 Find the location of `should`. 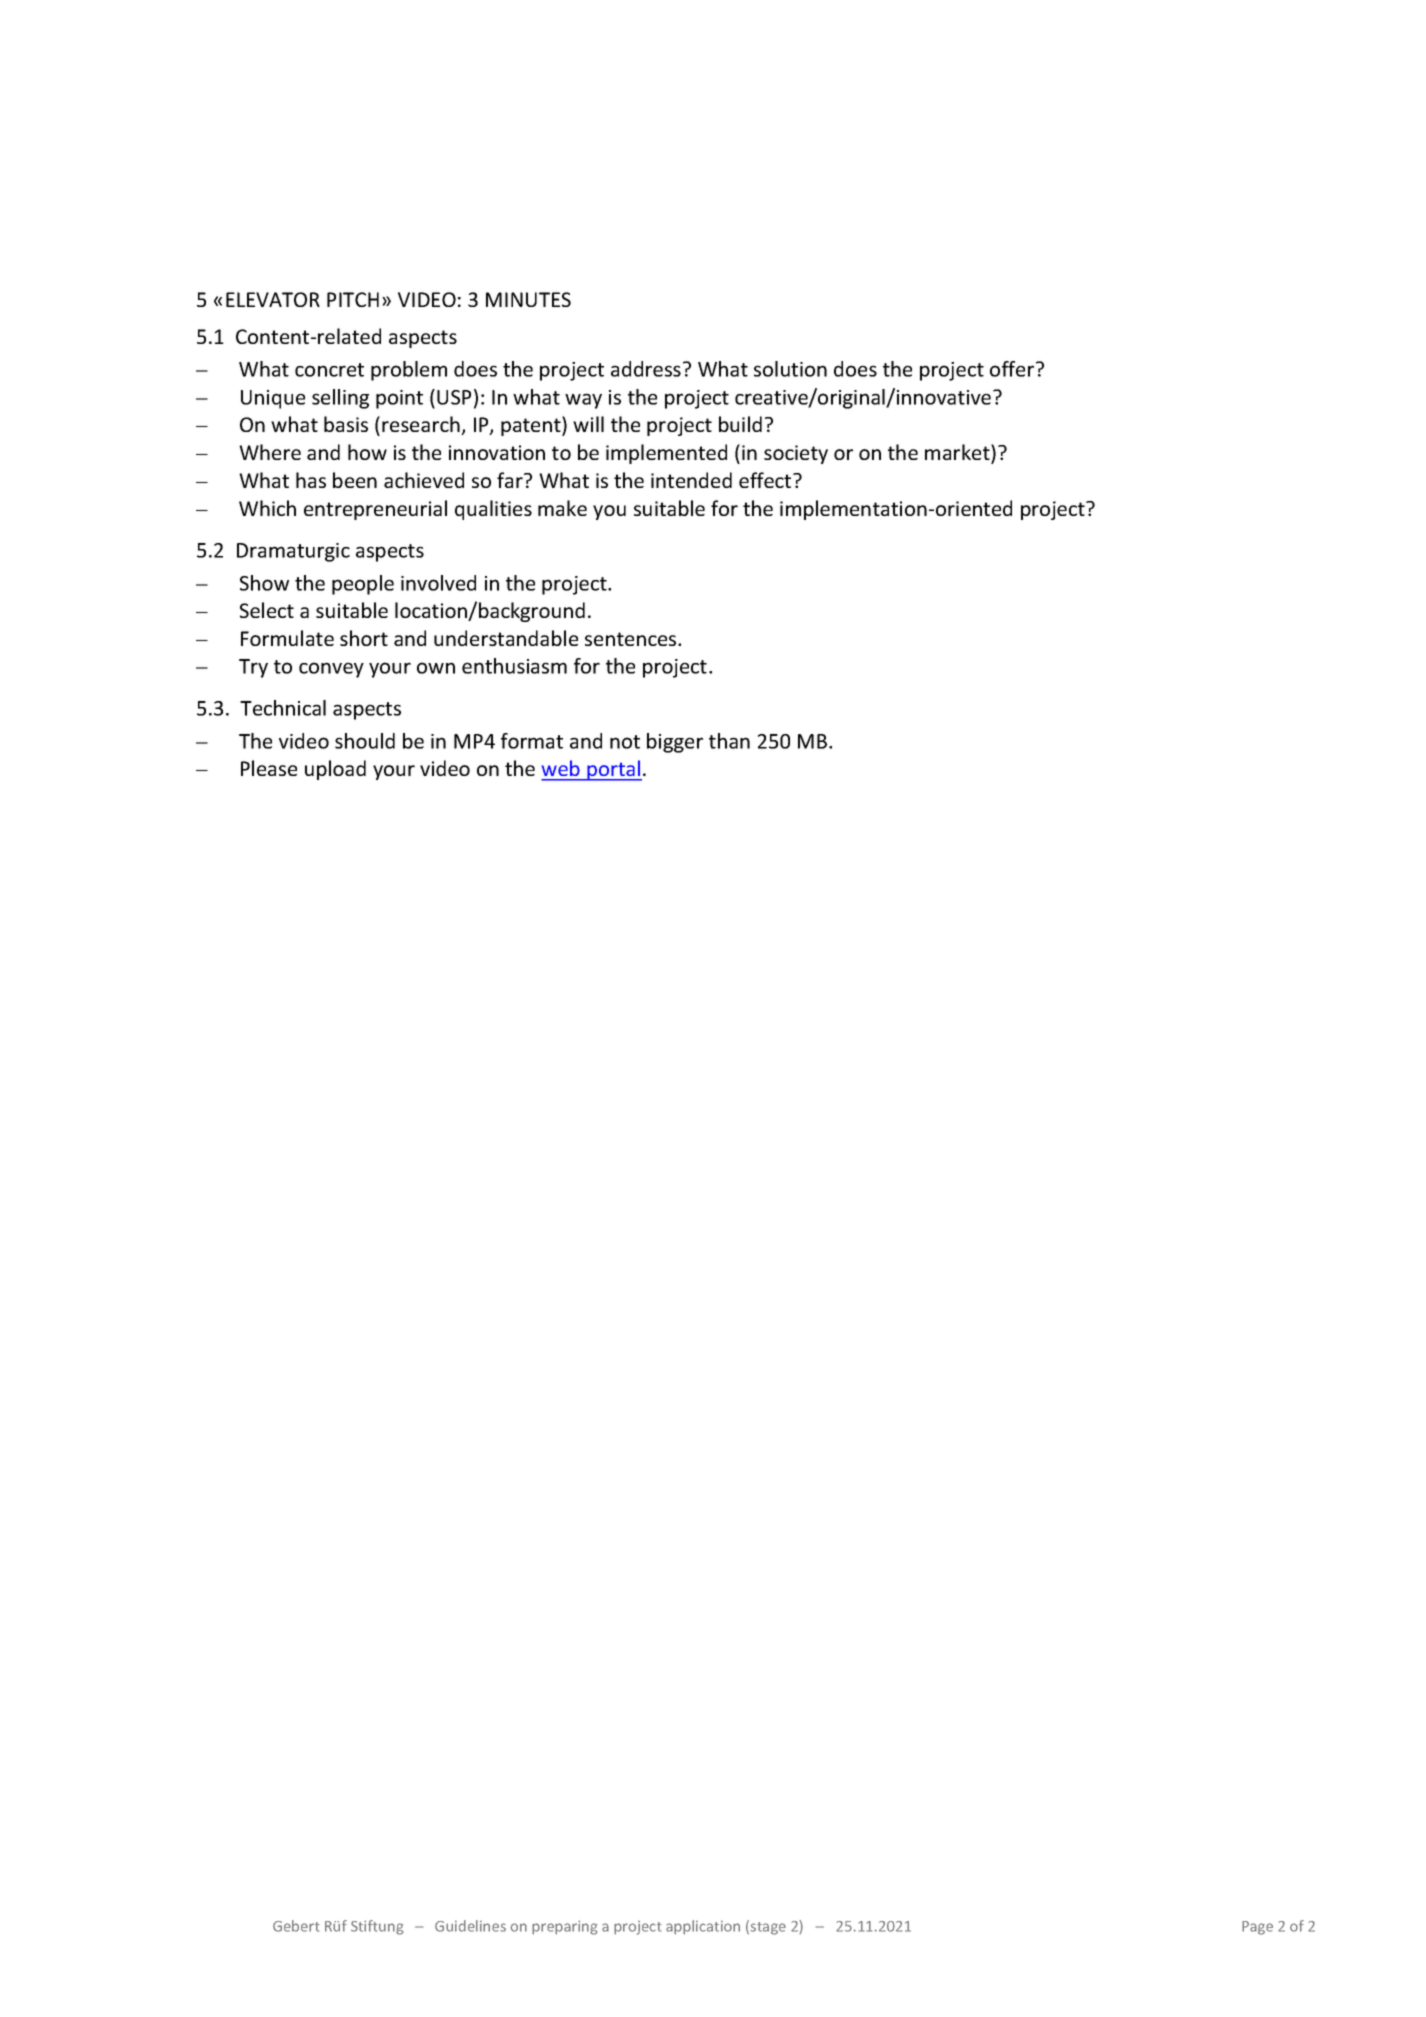

should is located at coordinates (365, 741).
